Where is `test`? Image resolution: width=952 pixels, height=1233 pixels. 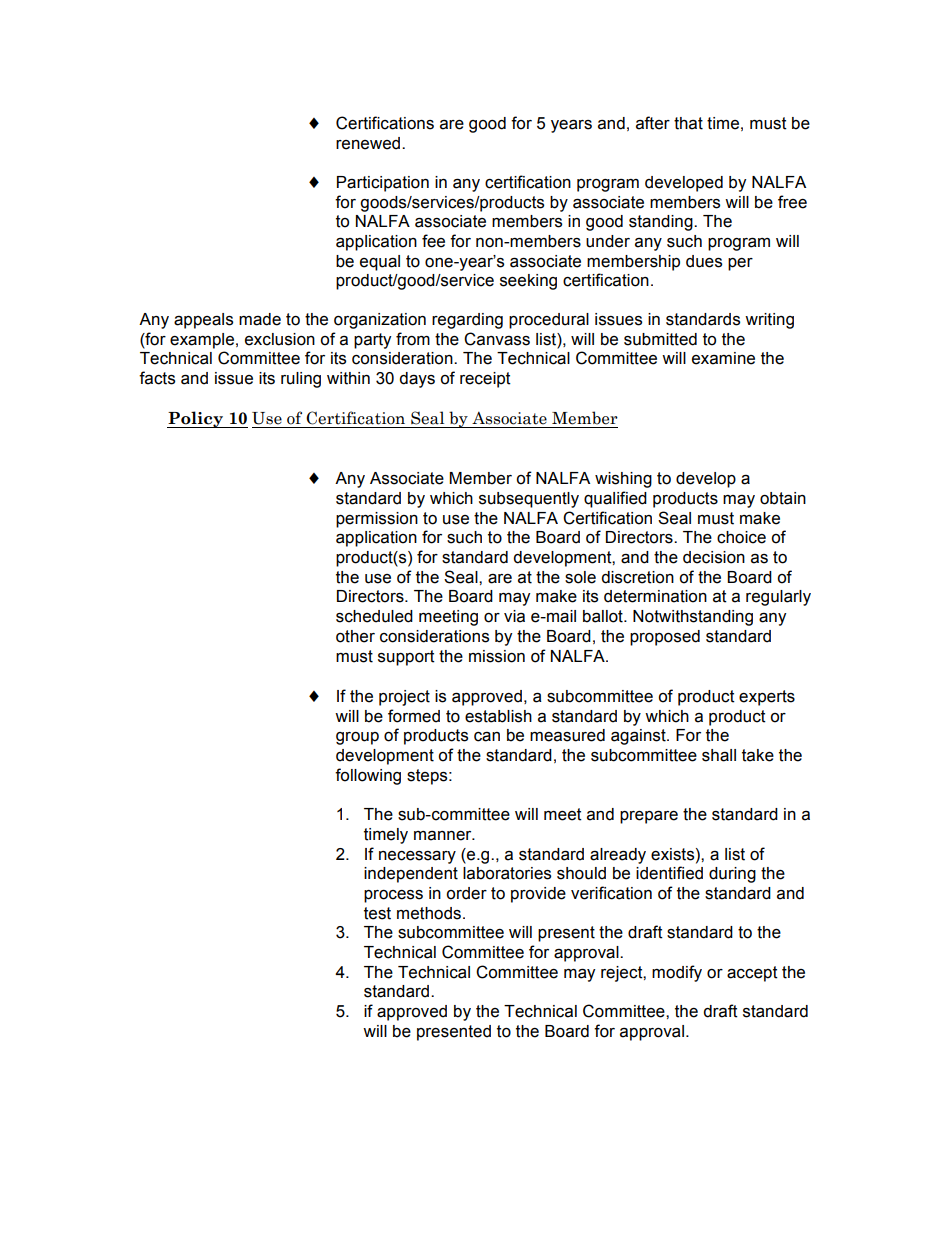 test is located at coordinates (377, 913).
